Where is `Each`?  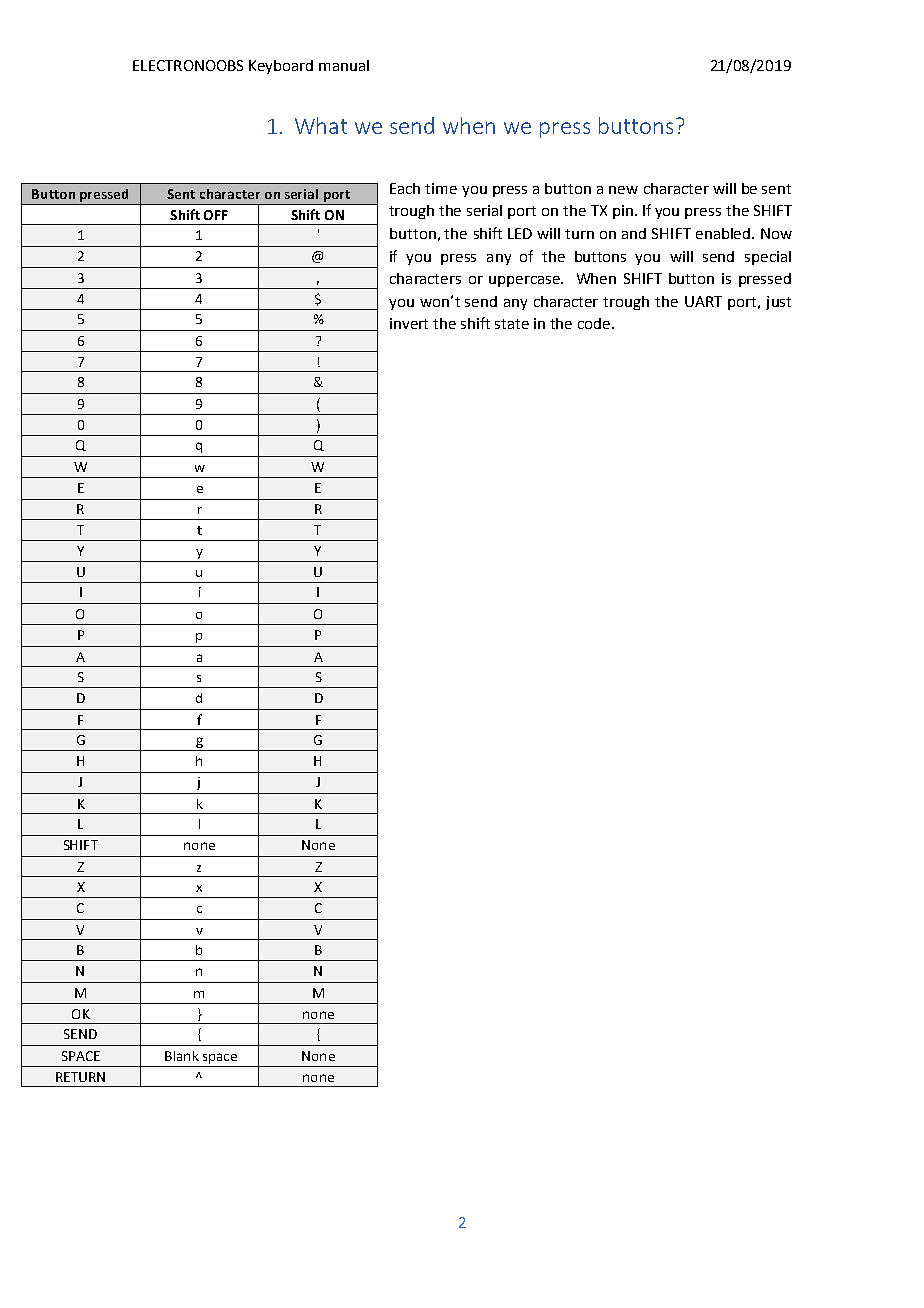
Each is located at coordinates (405, 188).
